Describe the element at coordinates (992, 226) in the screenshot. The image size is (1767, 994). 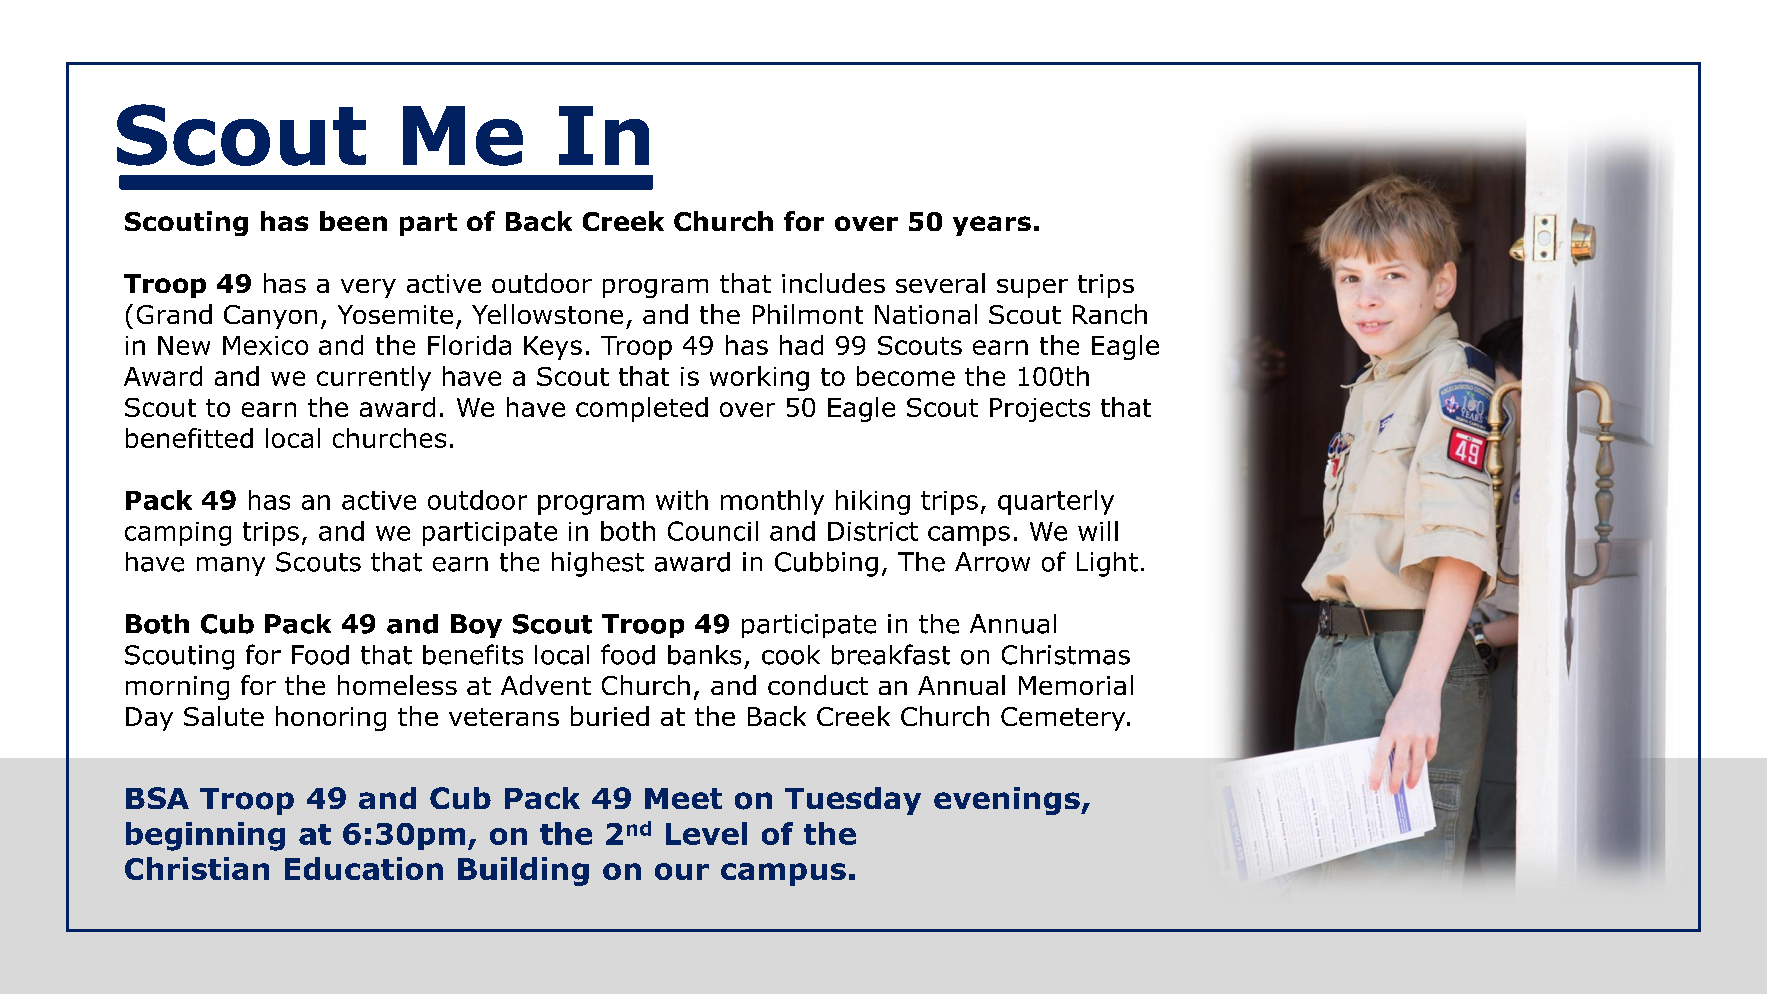
I see `years` at that location.
